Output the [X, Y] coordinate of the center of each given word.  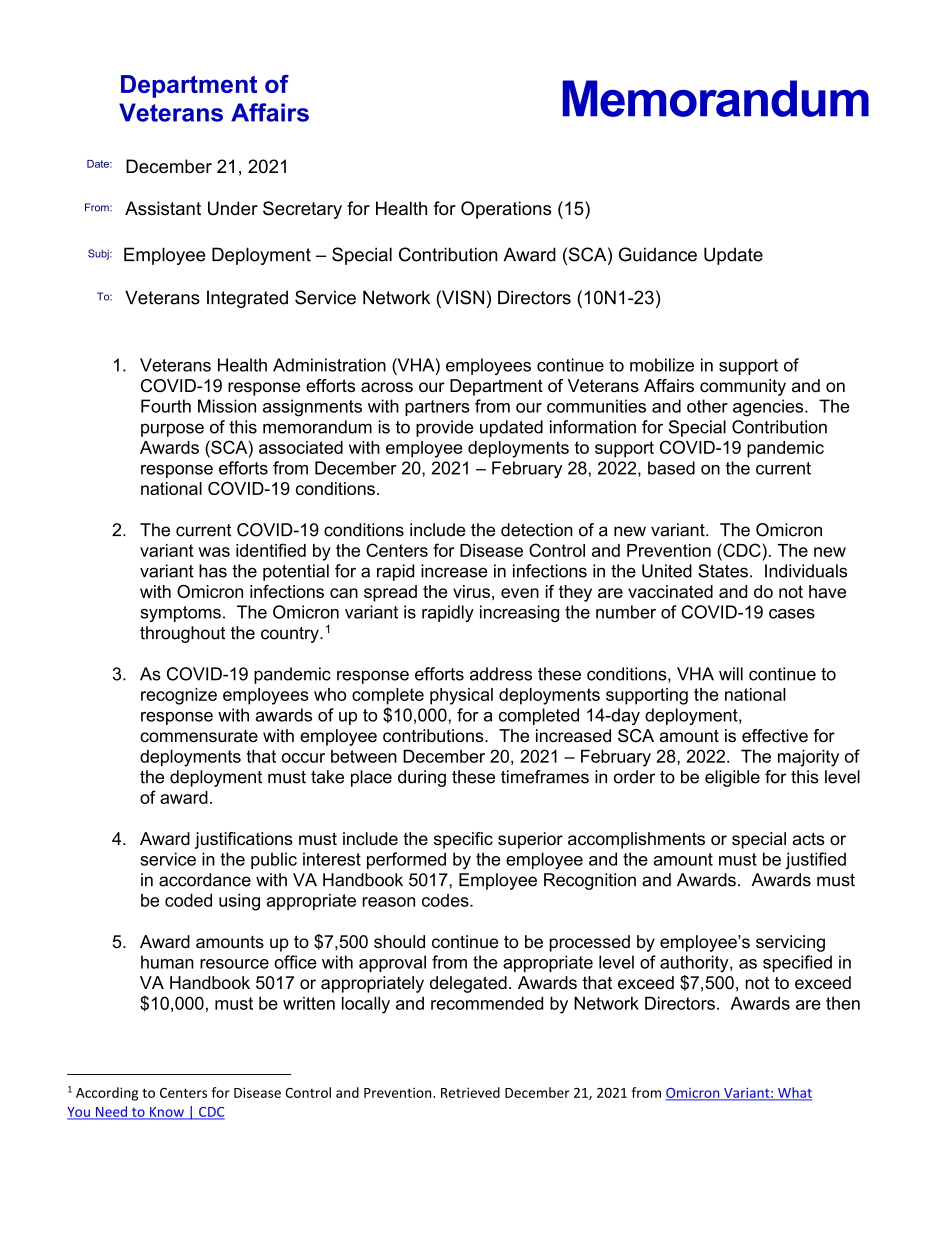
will [731, 674]
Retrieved [470, 1092]
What [794, 1093]
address [501, 674]
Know [167, 1113]
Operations [506, 210]
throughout [182, 634]
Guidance [658, 254]
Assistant [163, 208]
